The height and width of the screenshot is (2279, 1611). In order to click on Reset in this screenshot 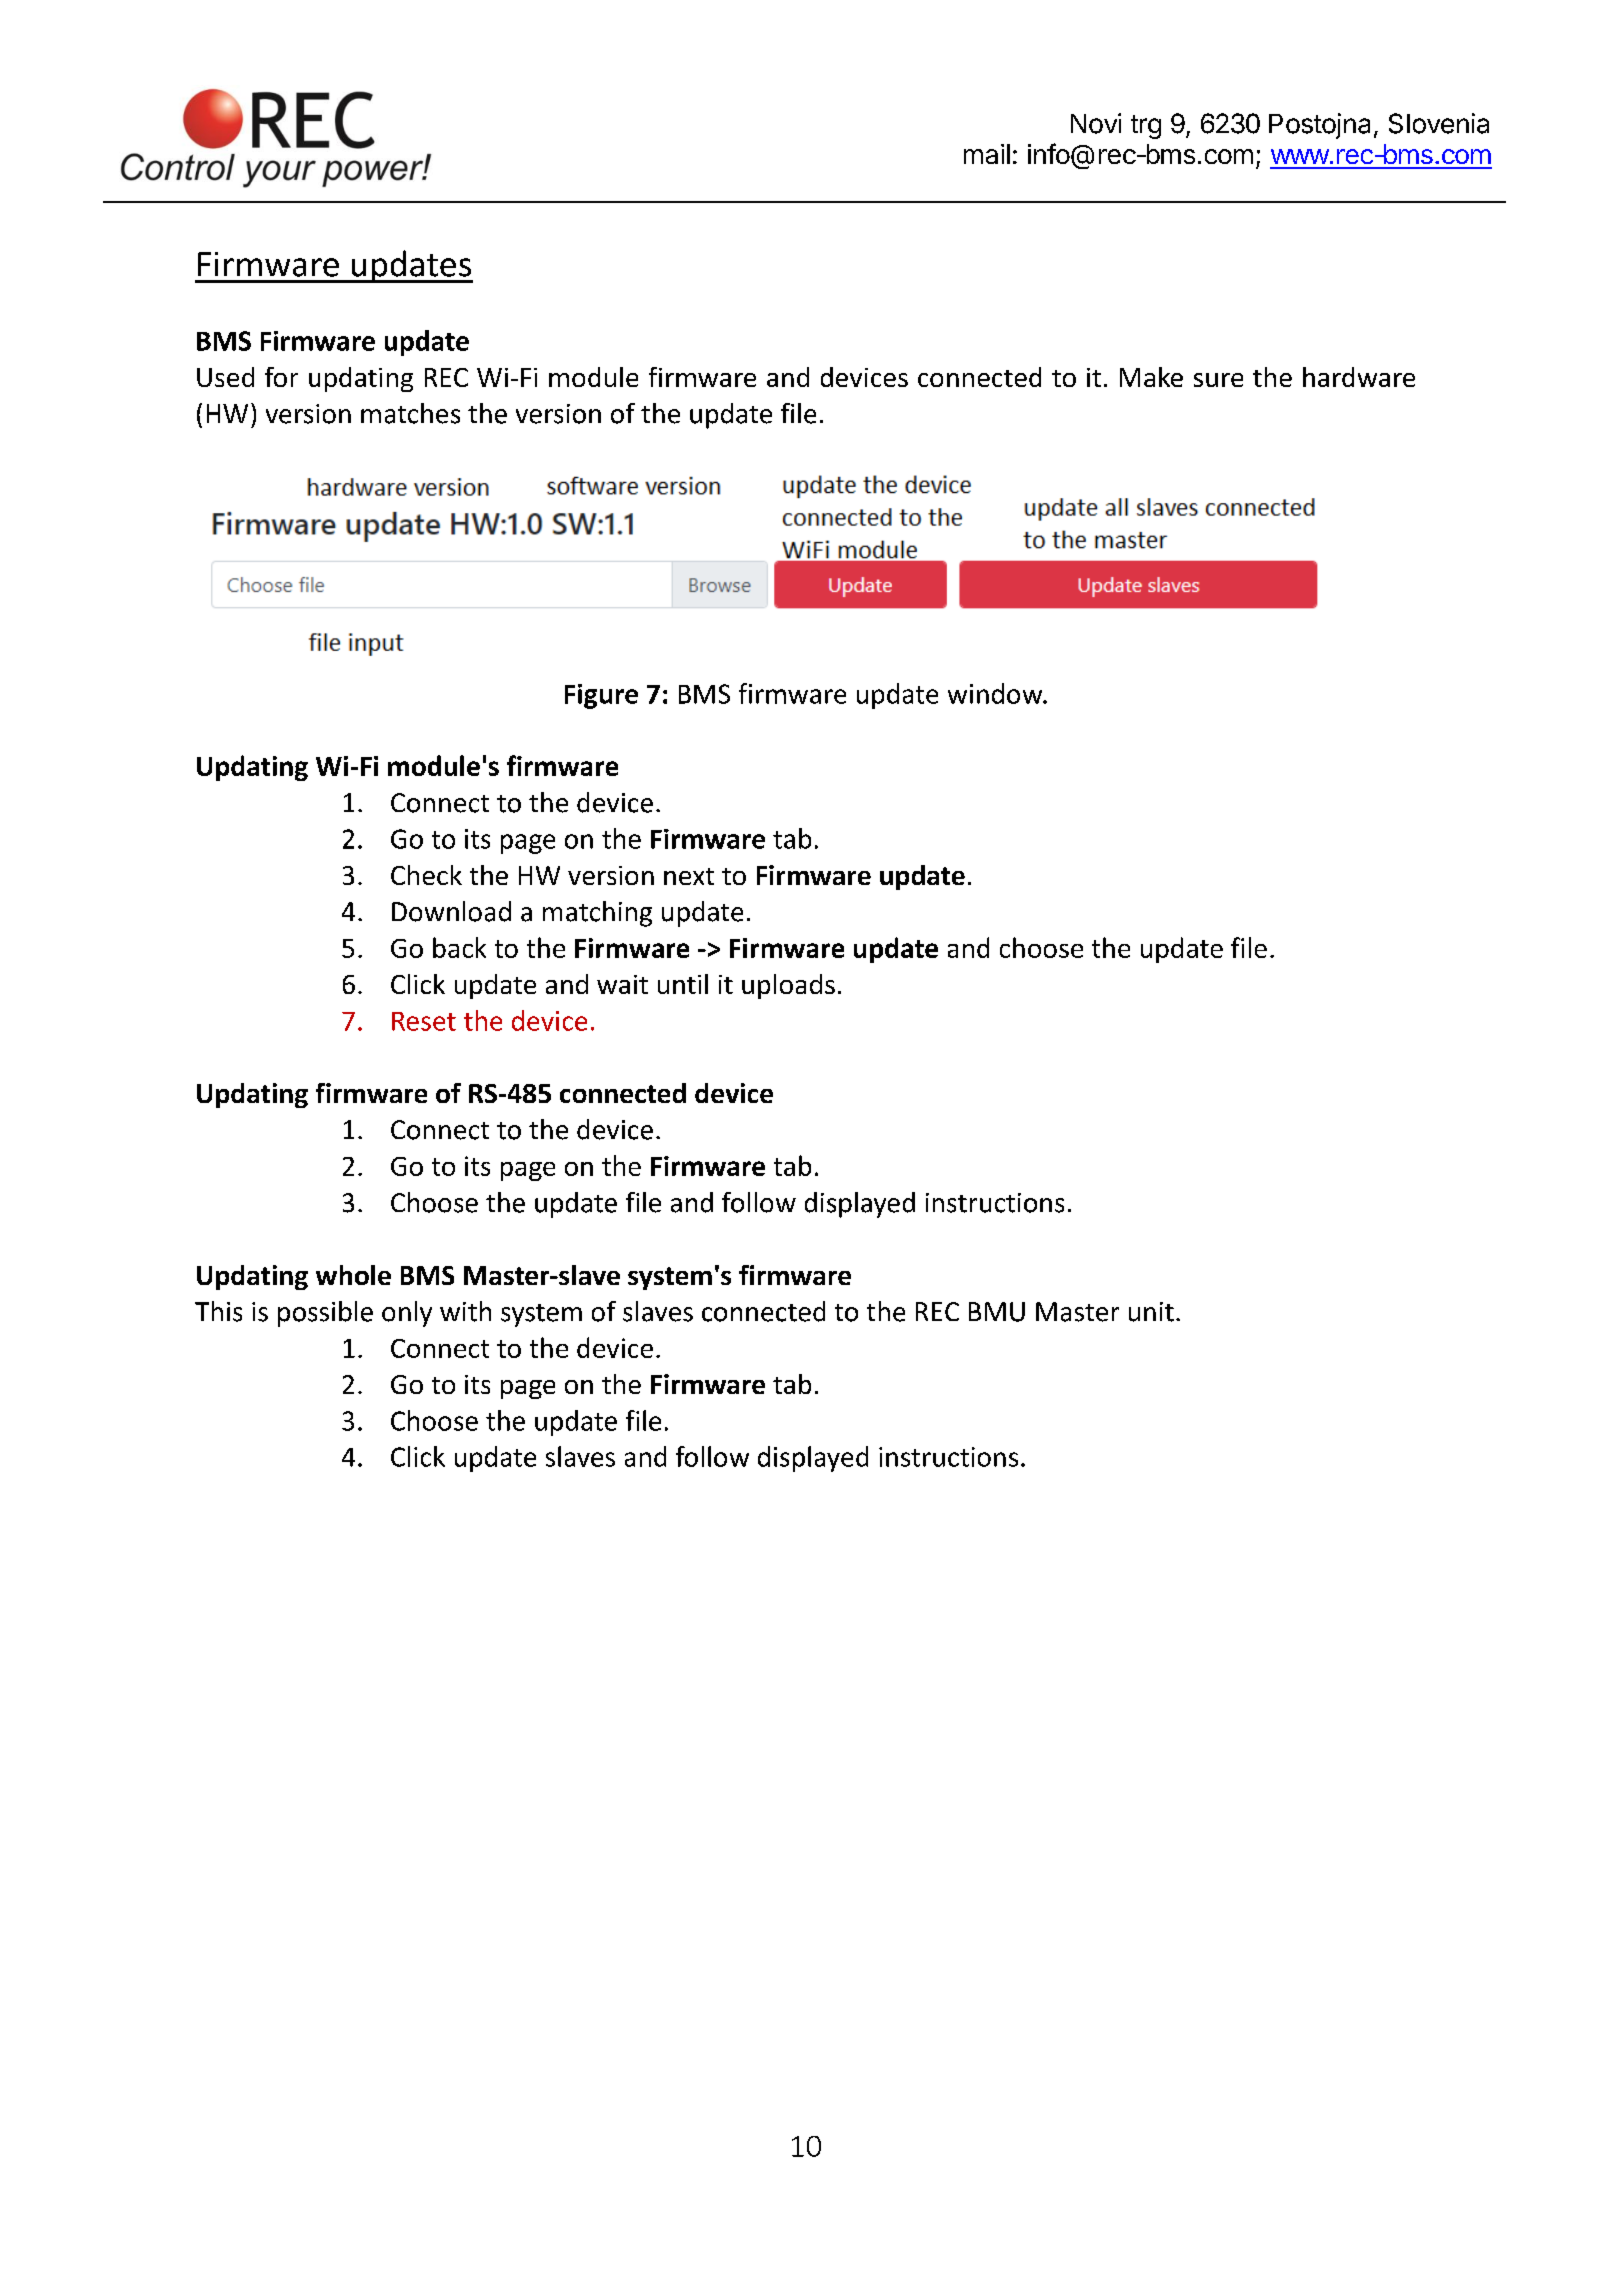, I will do `click(424, 1021)`.
